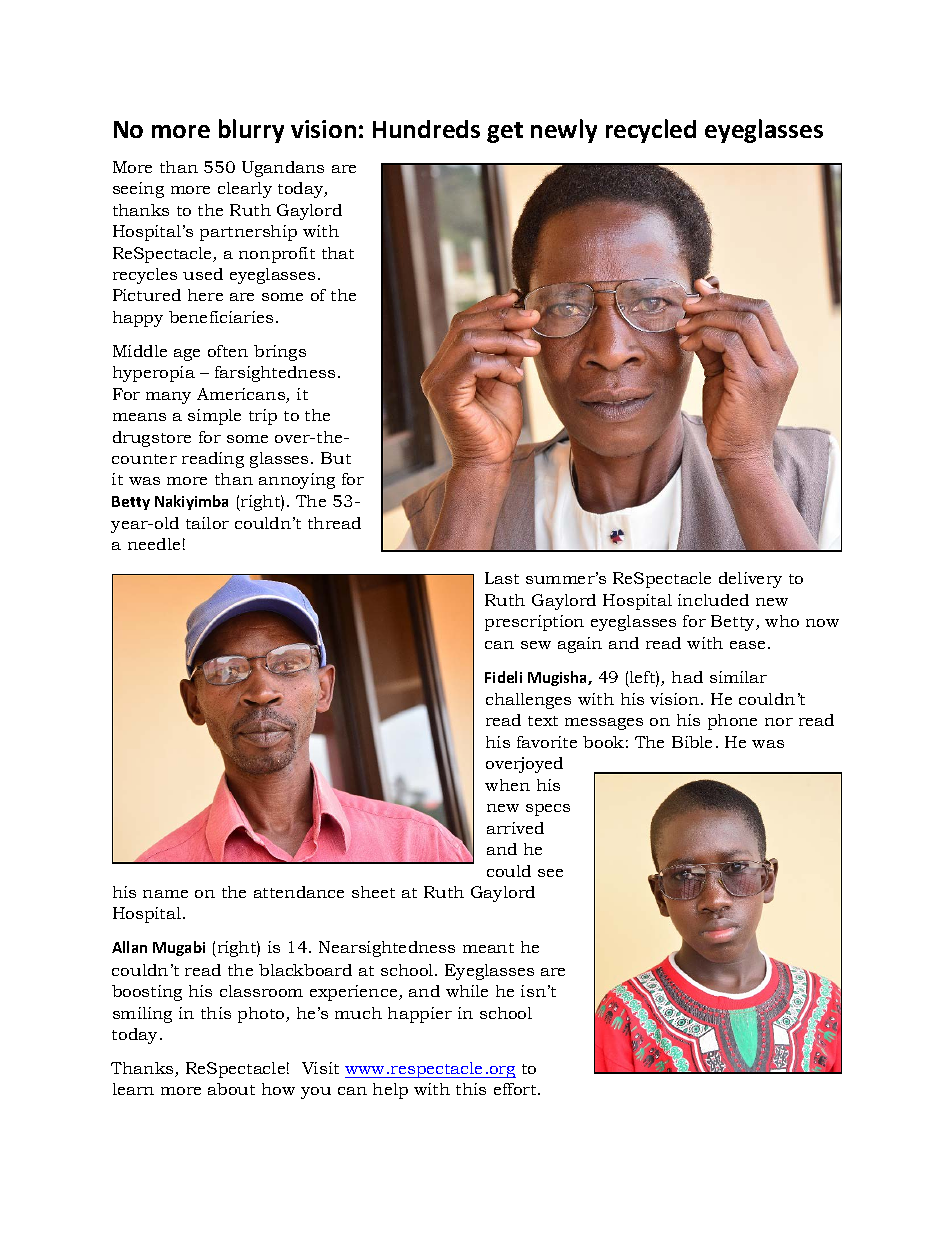 The height and width of the screenshot is (1233, 952). Describe the element at coordinates (502, 578) in the screenshot. I see `Last` at that location.
